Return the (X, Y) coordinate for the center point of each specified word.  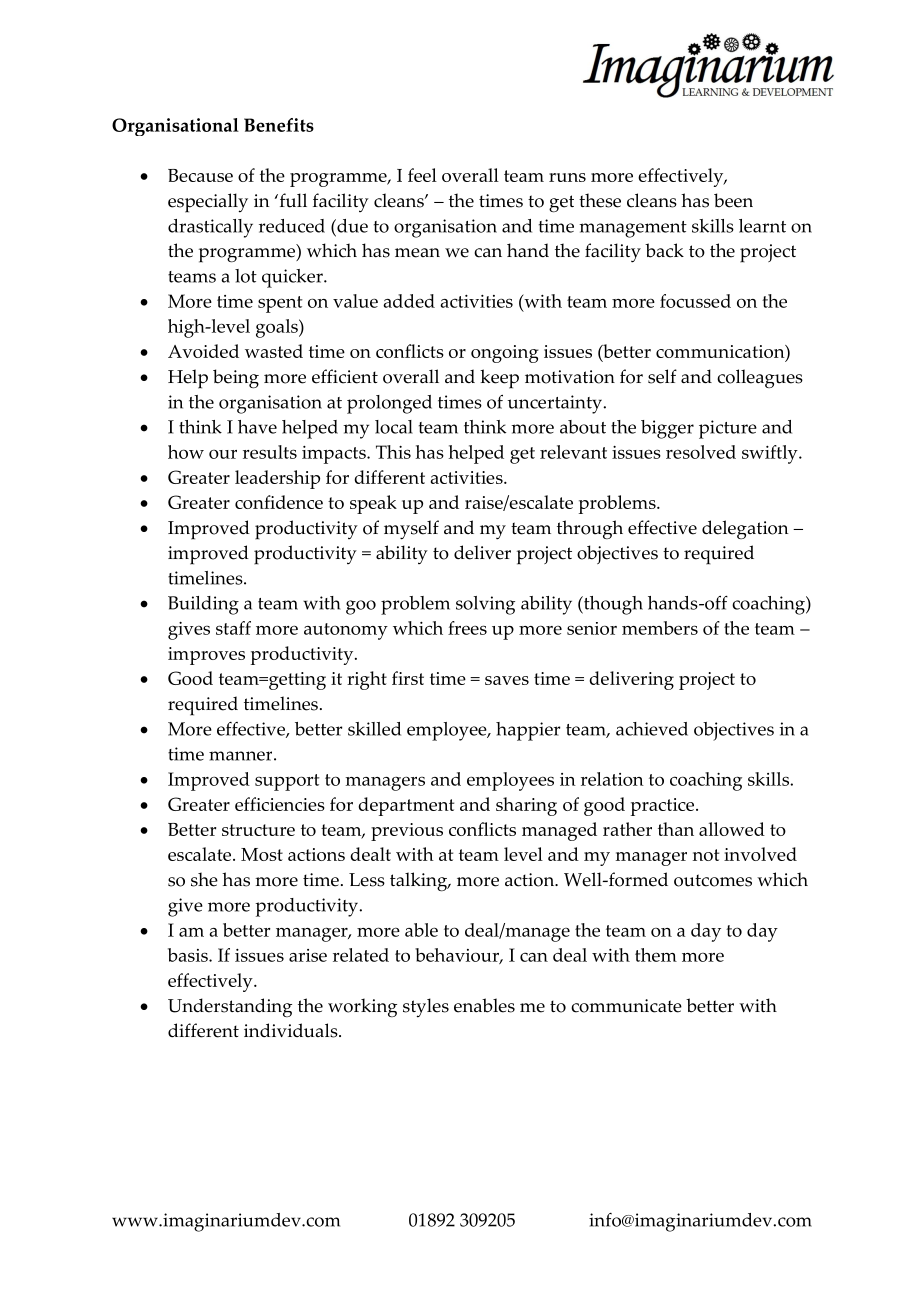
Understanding (230, 1007)
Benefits (279, 125)
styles (426, 1008)
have (257, 427)
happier (528, 731)
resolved (701, 452)
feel (422, 175)
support (287, 782)
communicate (626, 1006)
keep (499, 379)
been (733, 200)
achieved (652, 729)
